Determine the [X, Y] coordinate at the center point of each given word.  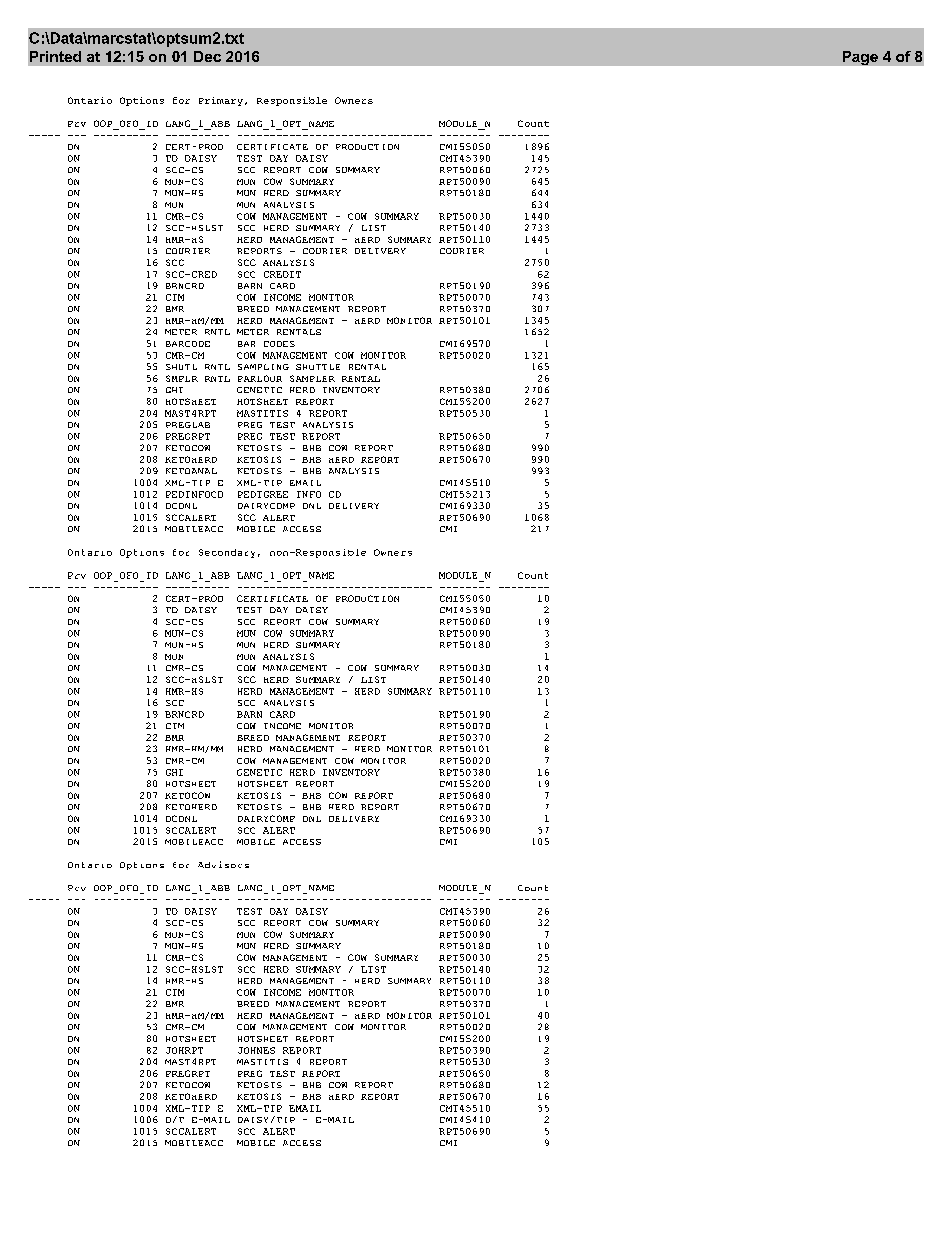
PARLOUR [260, 378]
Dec [207, 56]
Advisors [223, 864]
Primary [221, 101]
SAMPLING [263, 367]
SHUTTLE [318, 367]
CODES [279, 344]
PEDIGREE [263, 494]
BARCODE [188, 344]
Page [860, 58]
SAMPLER [312, 378]
